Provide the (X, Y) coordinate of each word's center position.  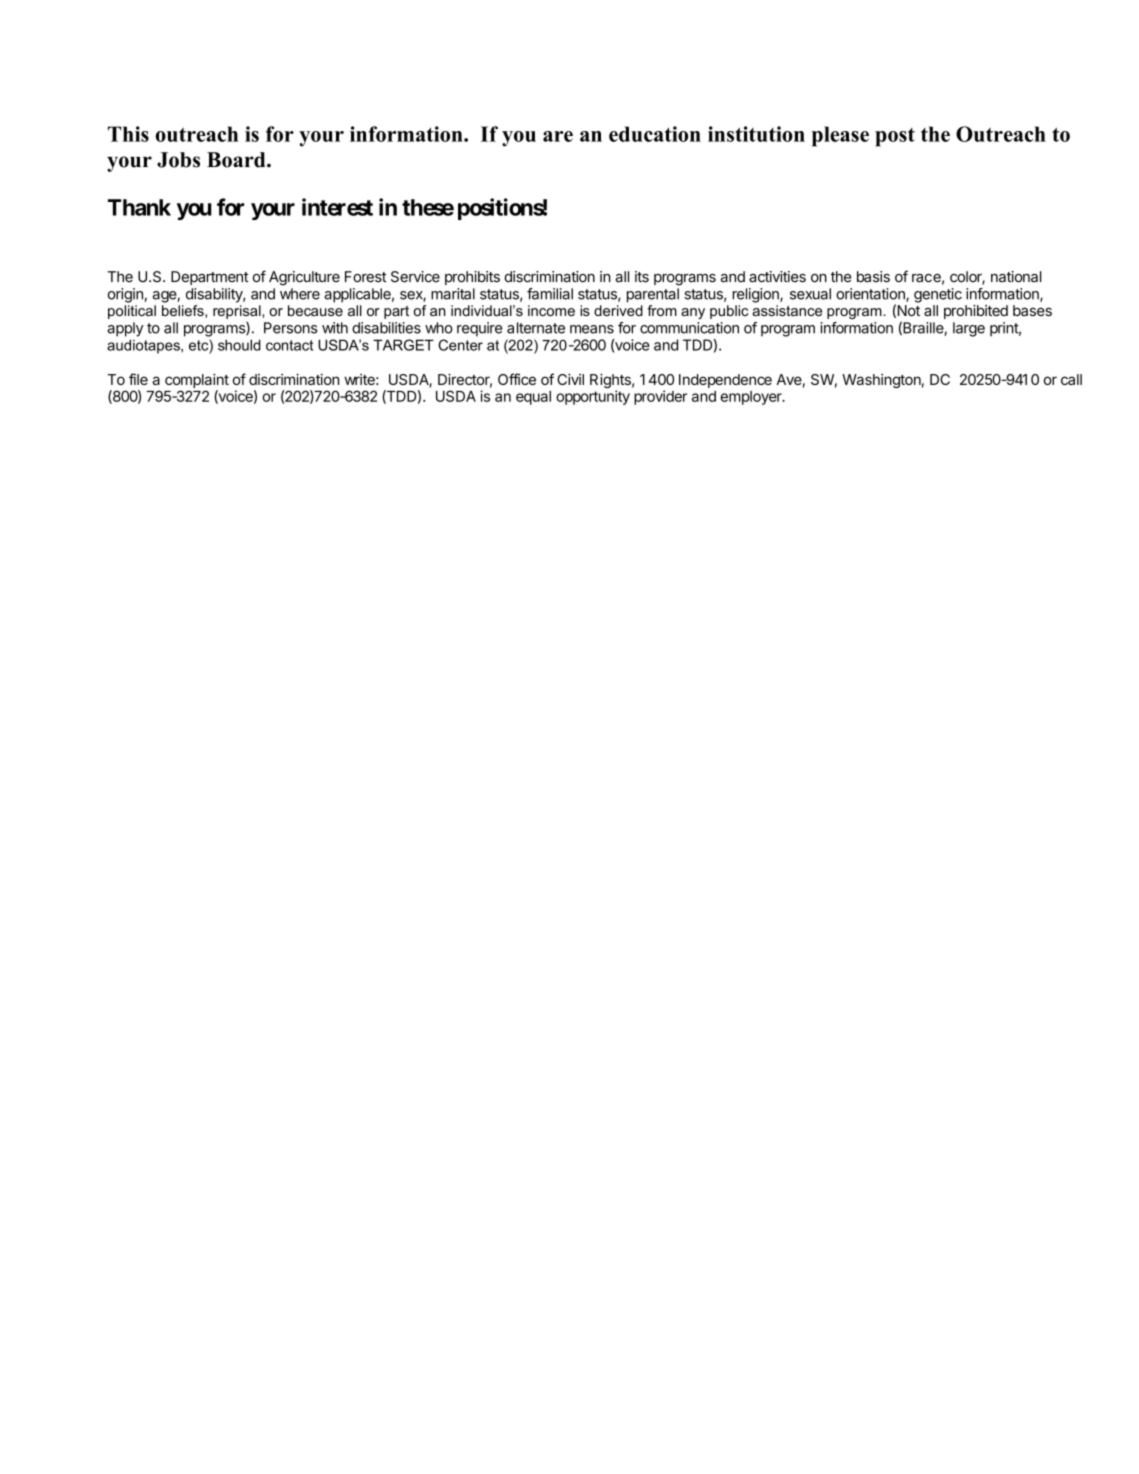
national (1016, 277)
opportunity (593, 397)
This (128, 134)
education (655, 134)
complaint (197, 381)
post (895, 137)
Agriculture (304, 278)
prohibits (472, 278)
